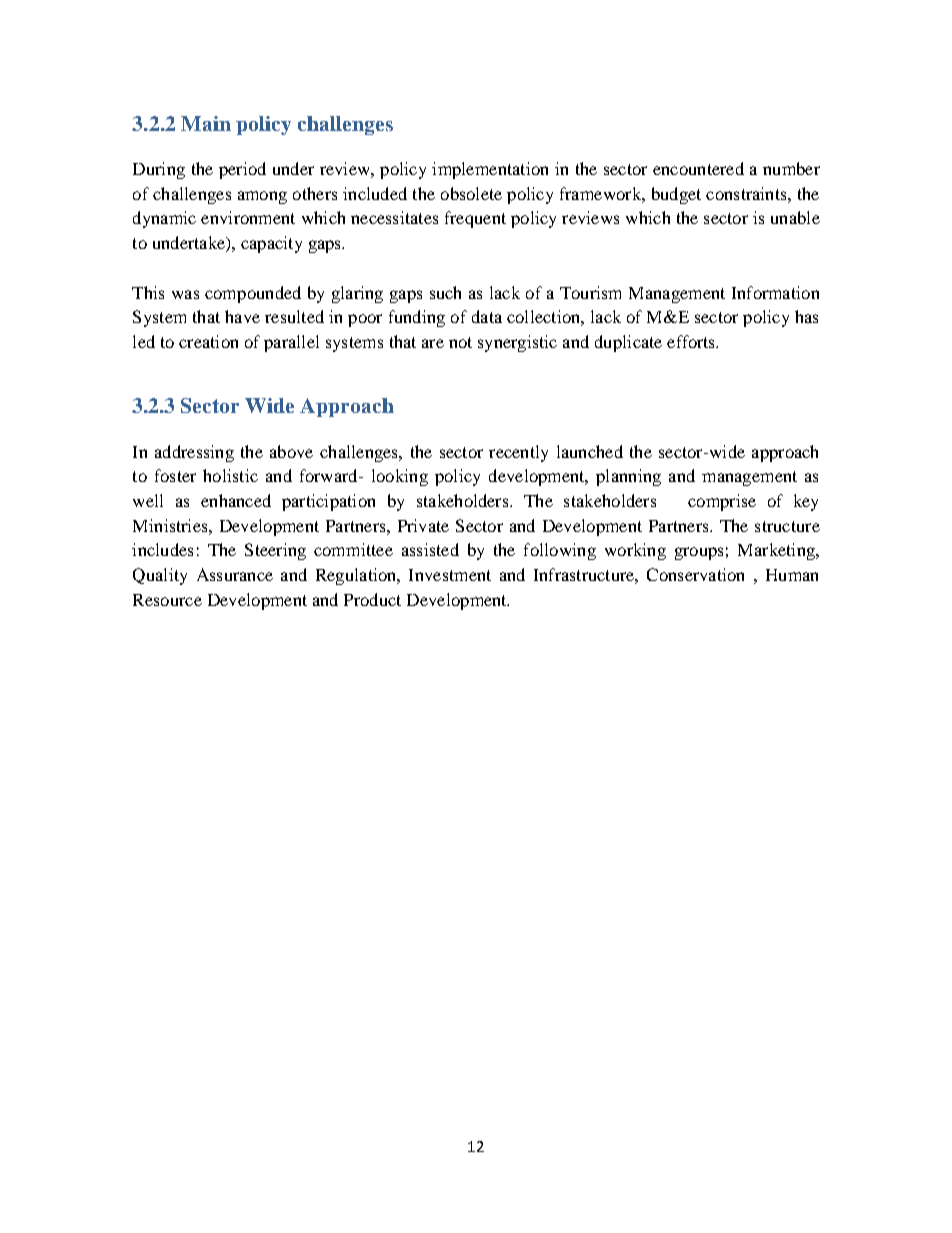 The image size is (952, 1233). I want to click on Main, so click(206, 123).
